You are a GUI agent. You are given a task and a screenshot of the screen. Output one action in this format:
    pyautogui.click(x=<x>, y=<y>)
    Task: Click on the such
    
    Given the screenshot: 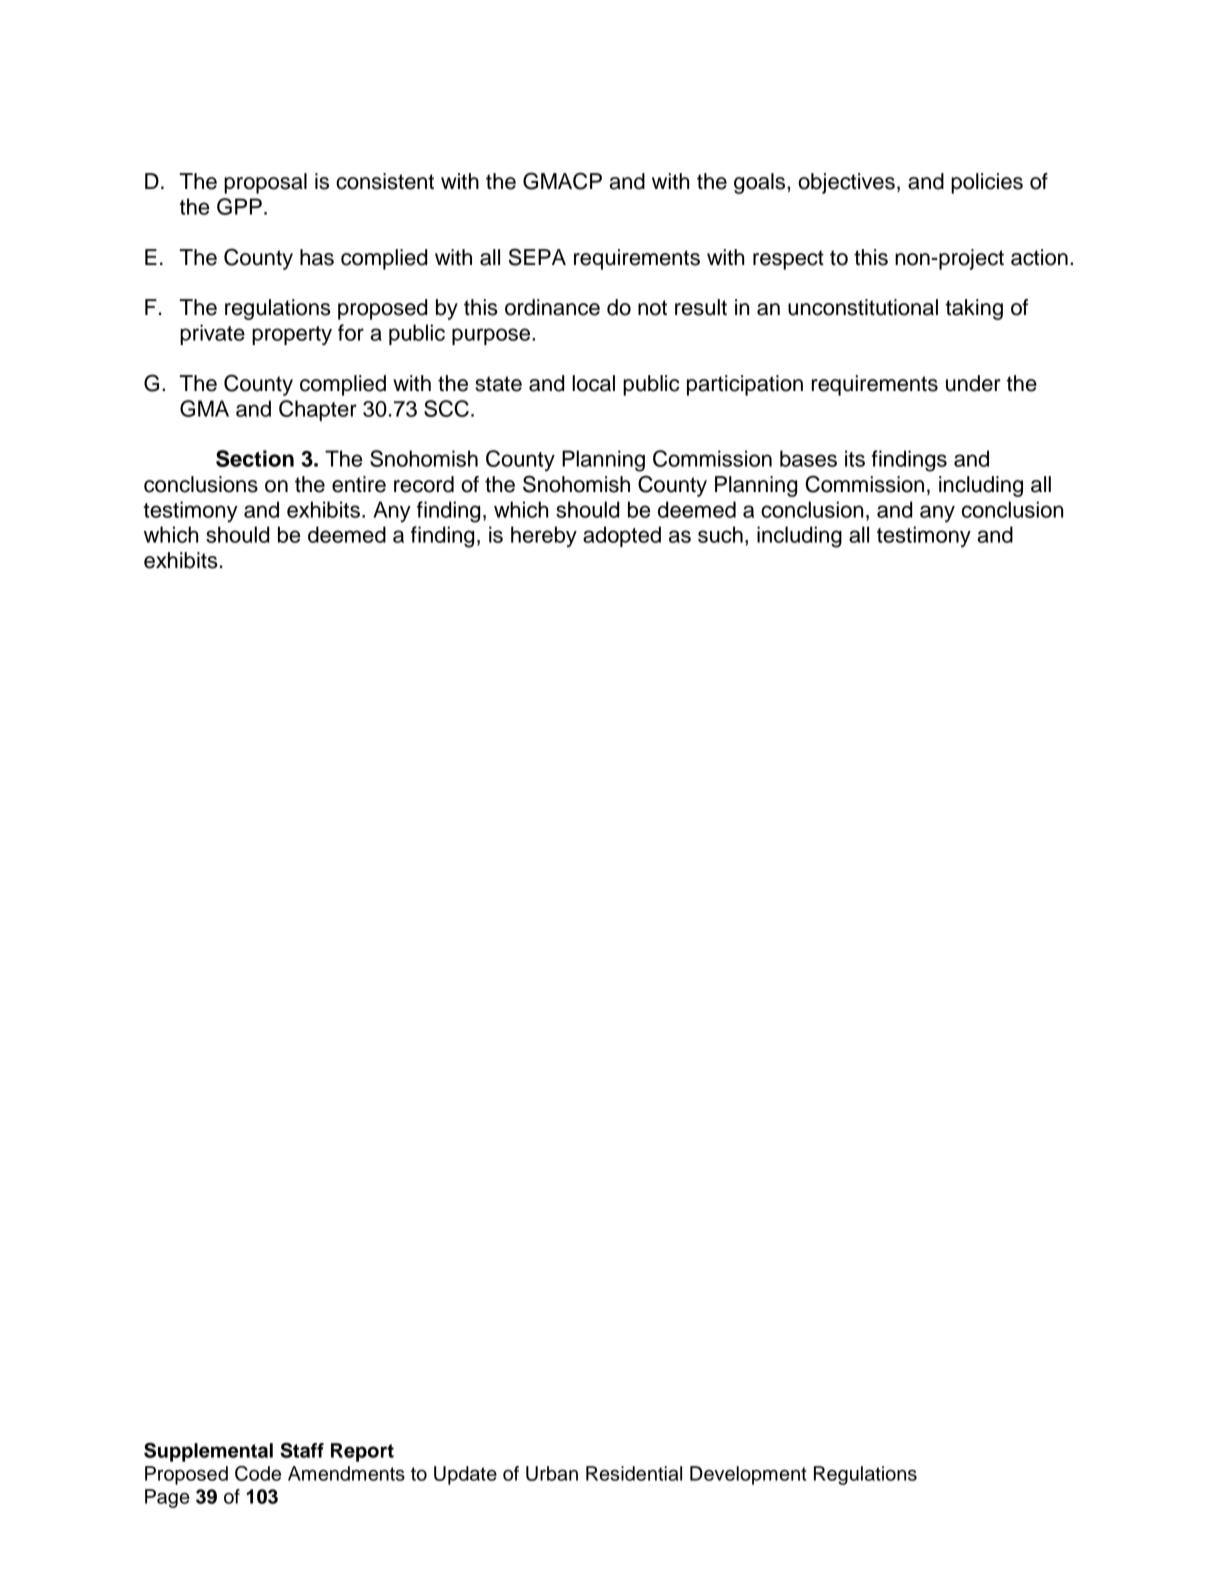 What is the action you would take?
    pyautogui.click(x=720, y=534)
